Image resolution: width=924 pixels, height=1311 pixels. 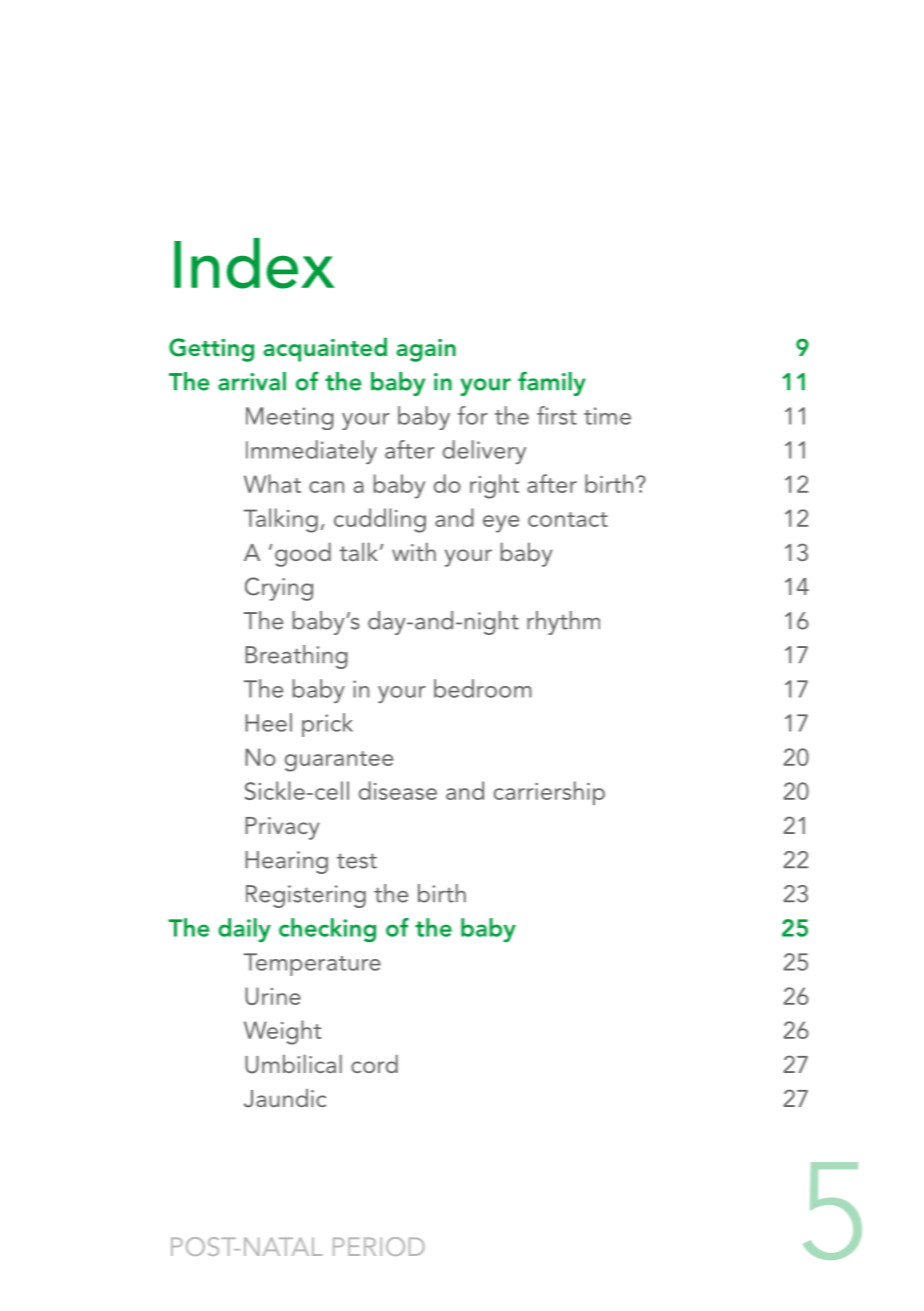 I want to click on period, so click(x=379, y=1246).
